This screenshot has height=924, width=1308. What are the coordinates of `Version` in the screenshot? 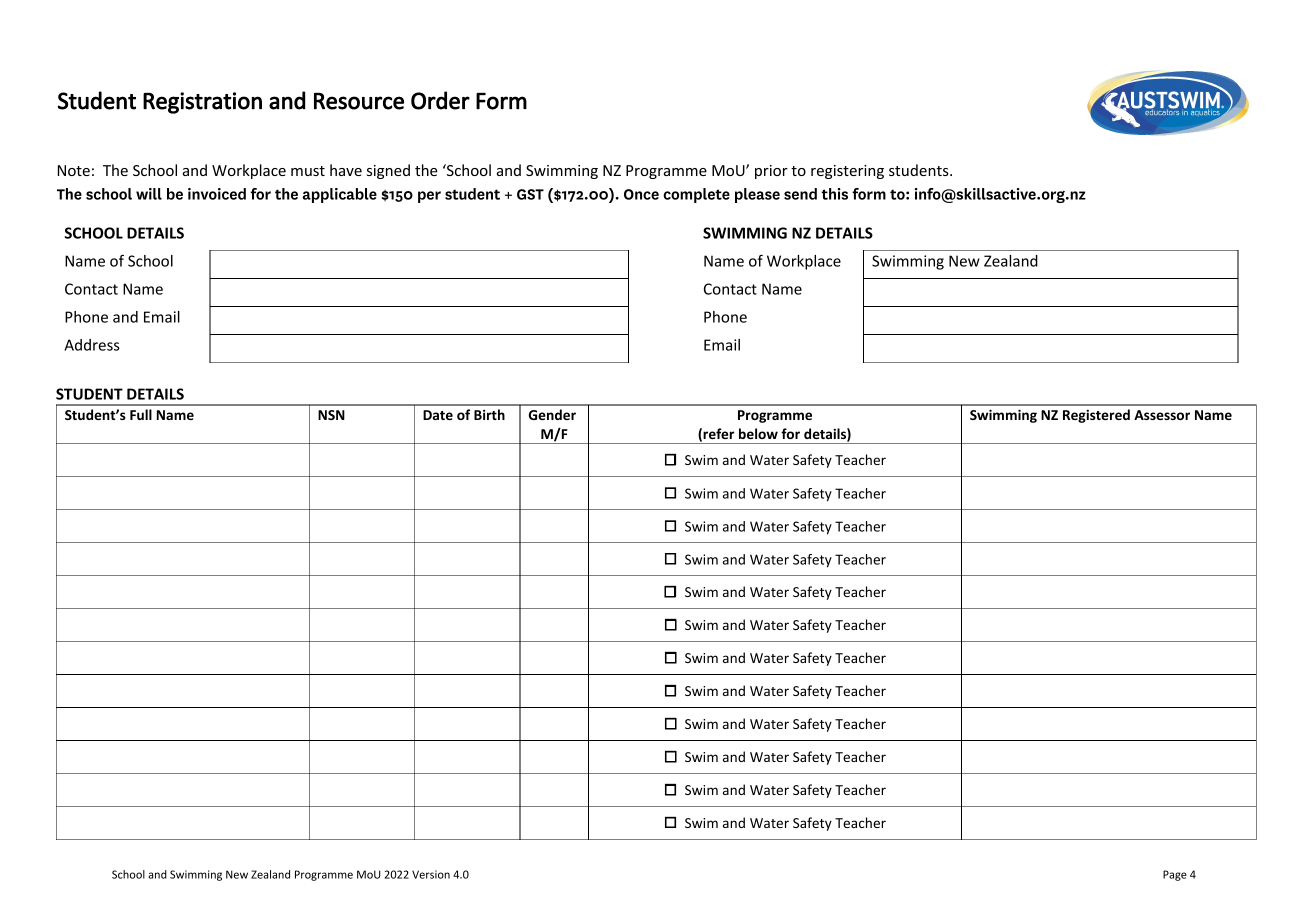 It's located at (431, 874).
